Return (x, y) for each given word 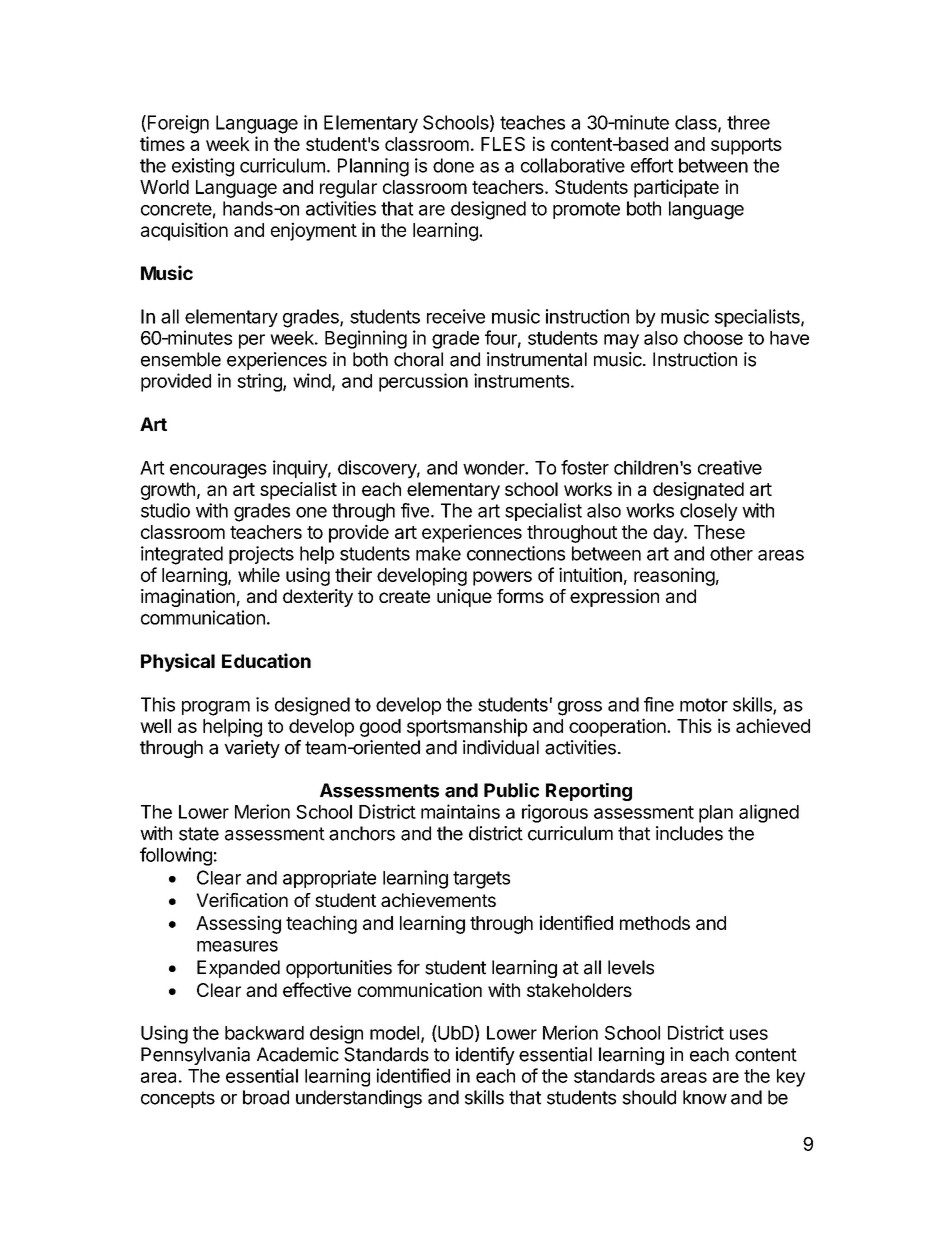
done (453, 165)
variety (252, 749)
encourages (218, 471)
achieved (773, 725)
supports (746, 146)
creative (730, 467)
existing (203, 167)
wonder (494, 468)
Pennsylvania (195, 1056)
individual (501, 747)
